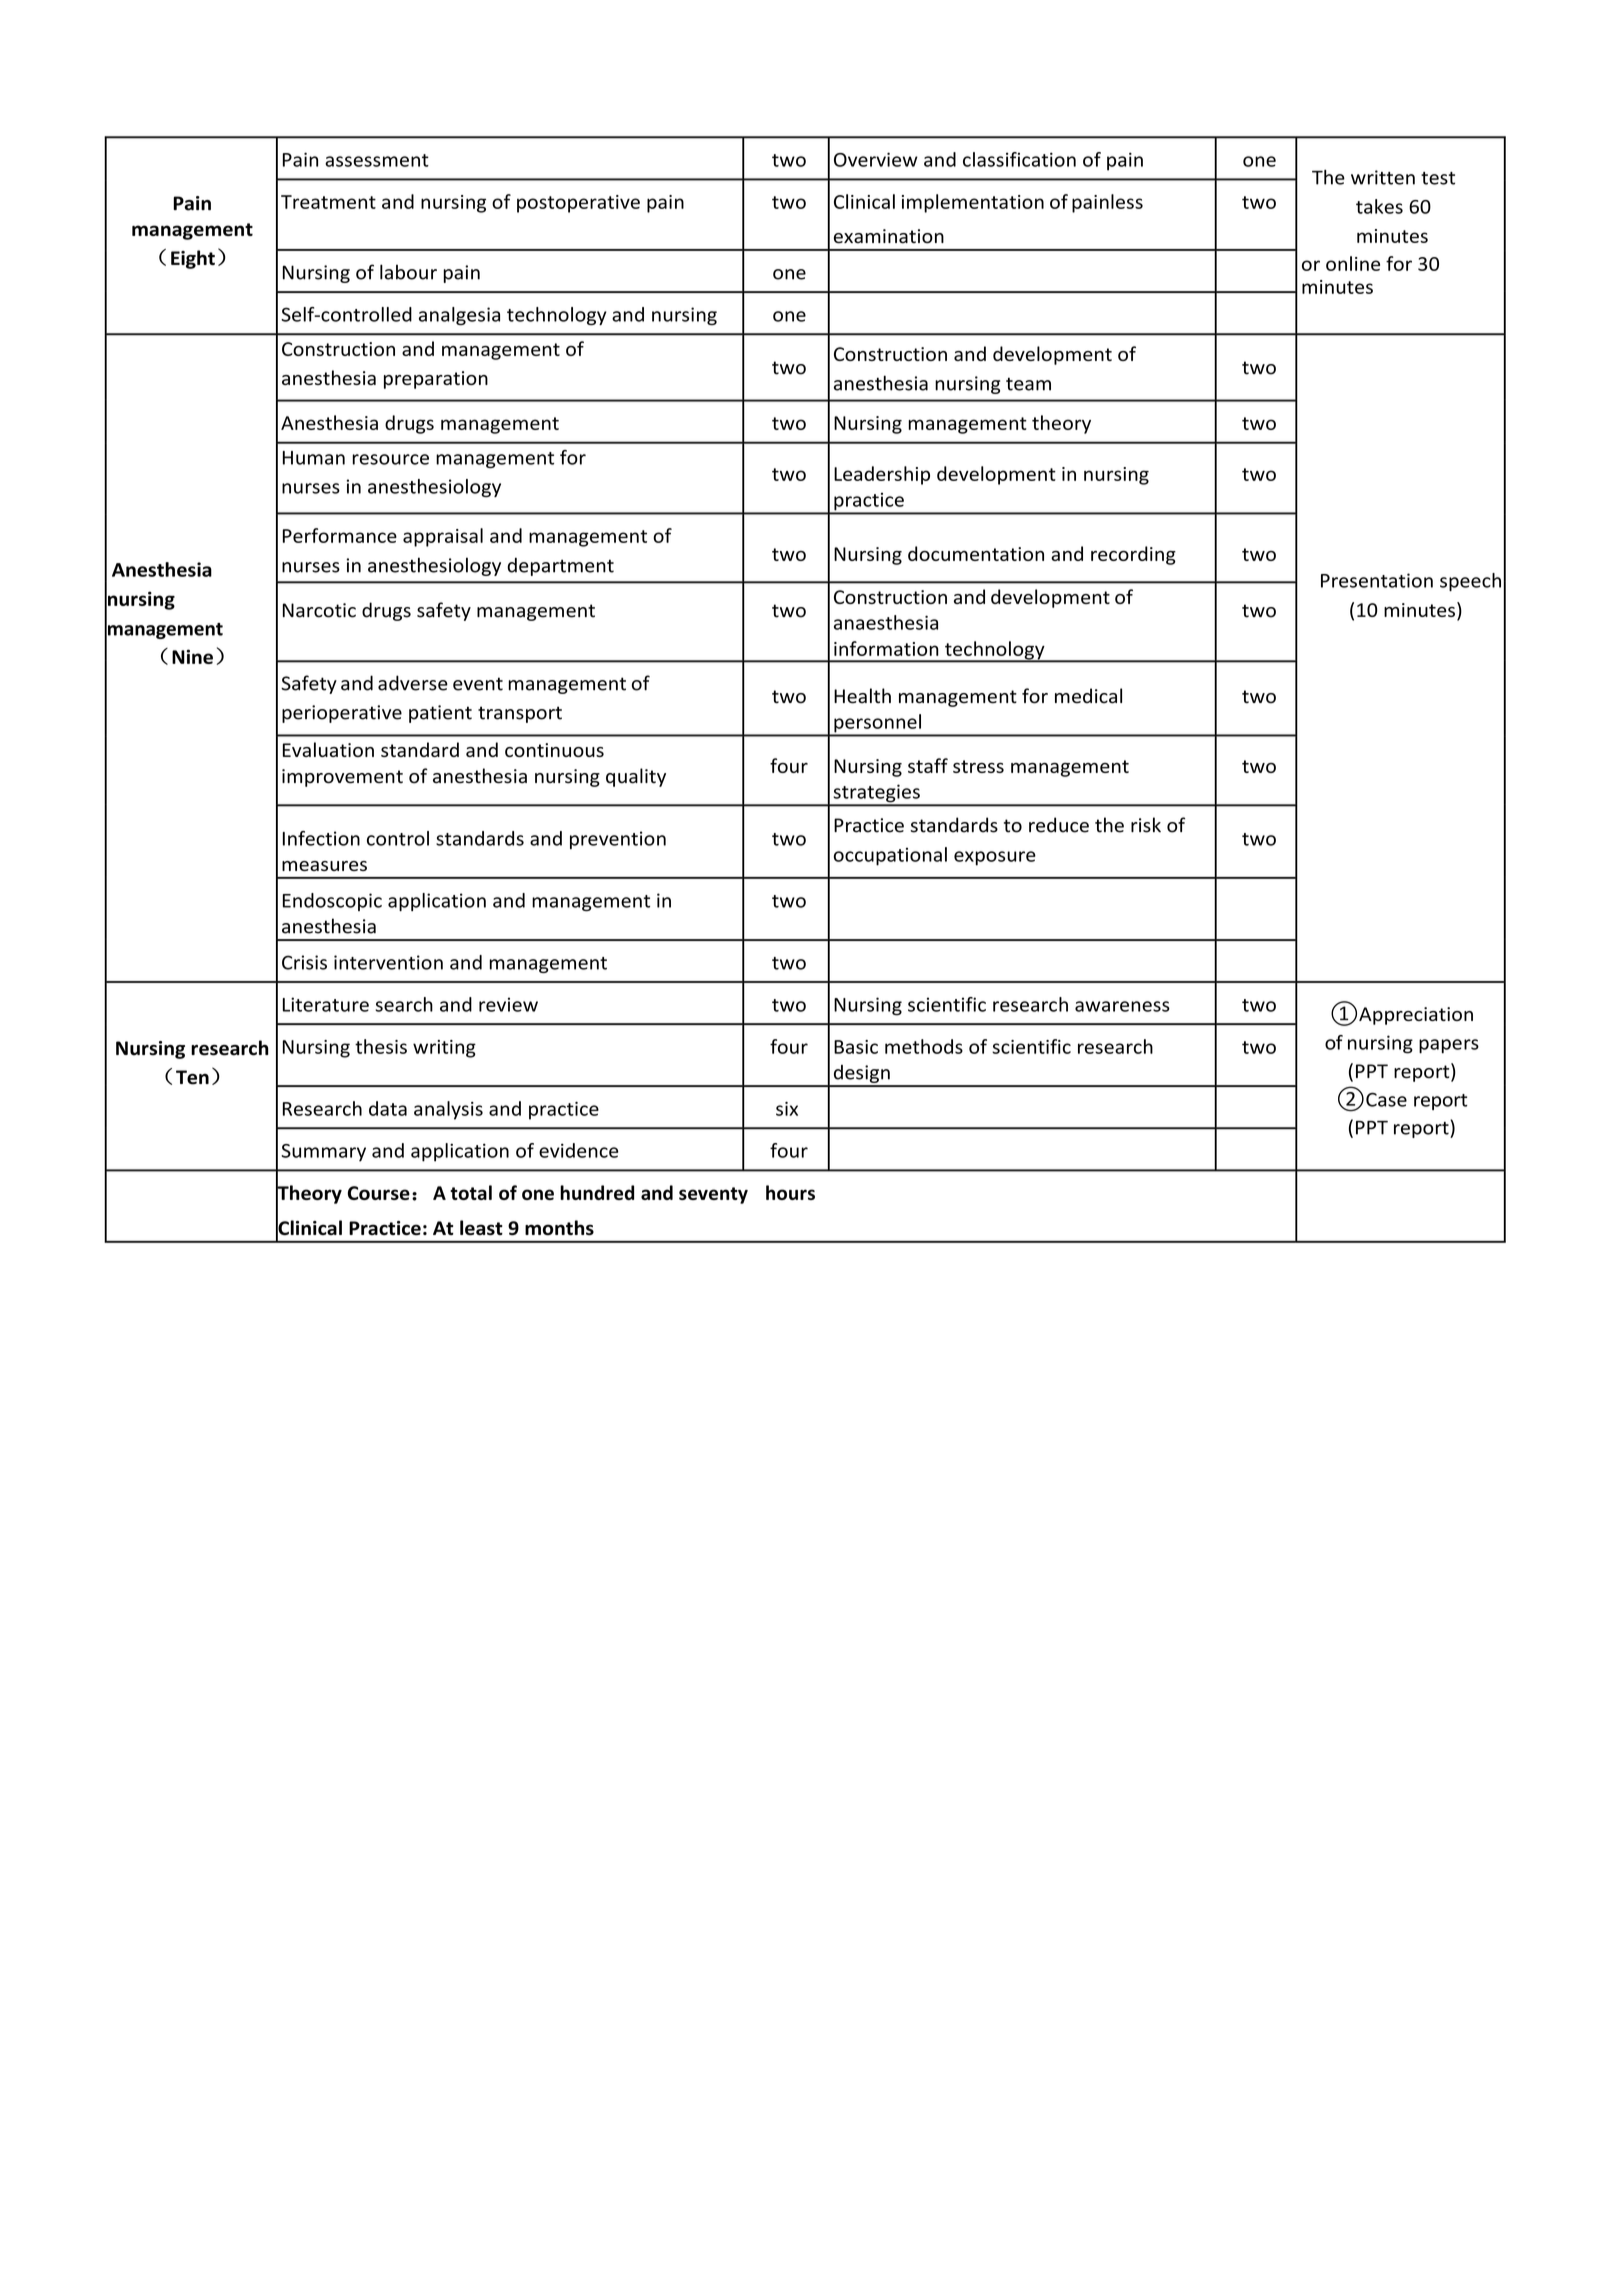 Image resolution: width=1616 pixels, height=2286 pixels. I want to click on awareness, so click(1122, 1006).
